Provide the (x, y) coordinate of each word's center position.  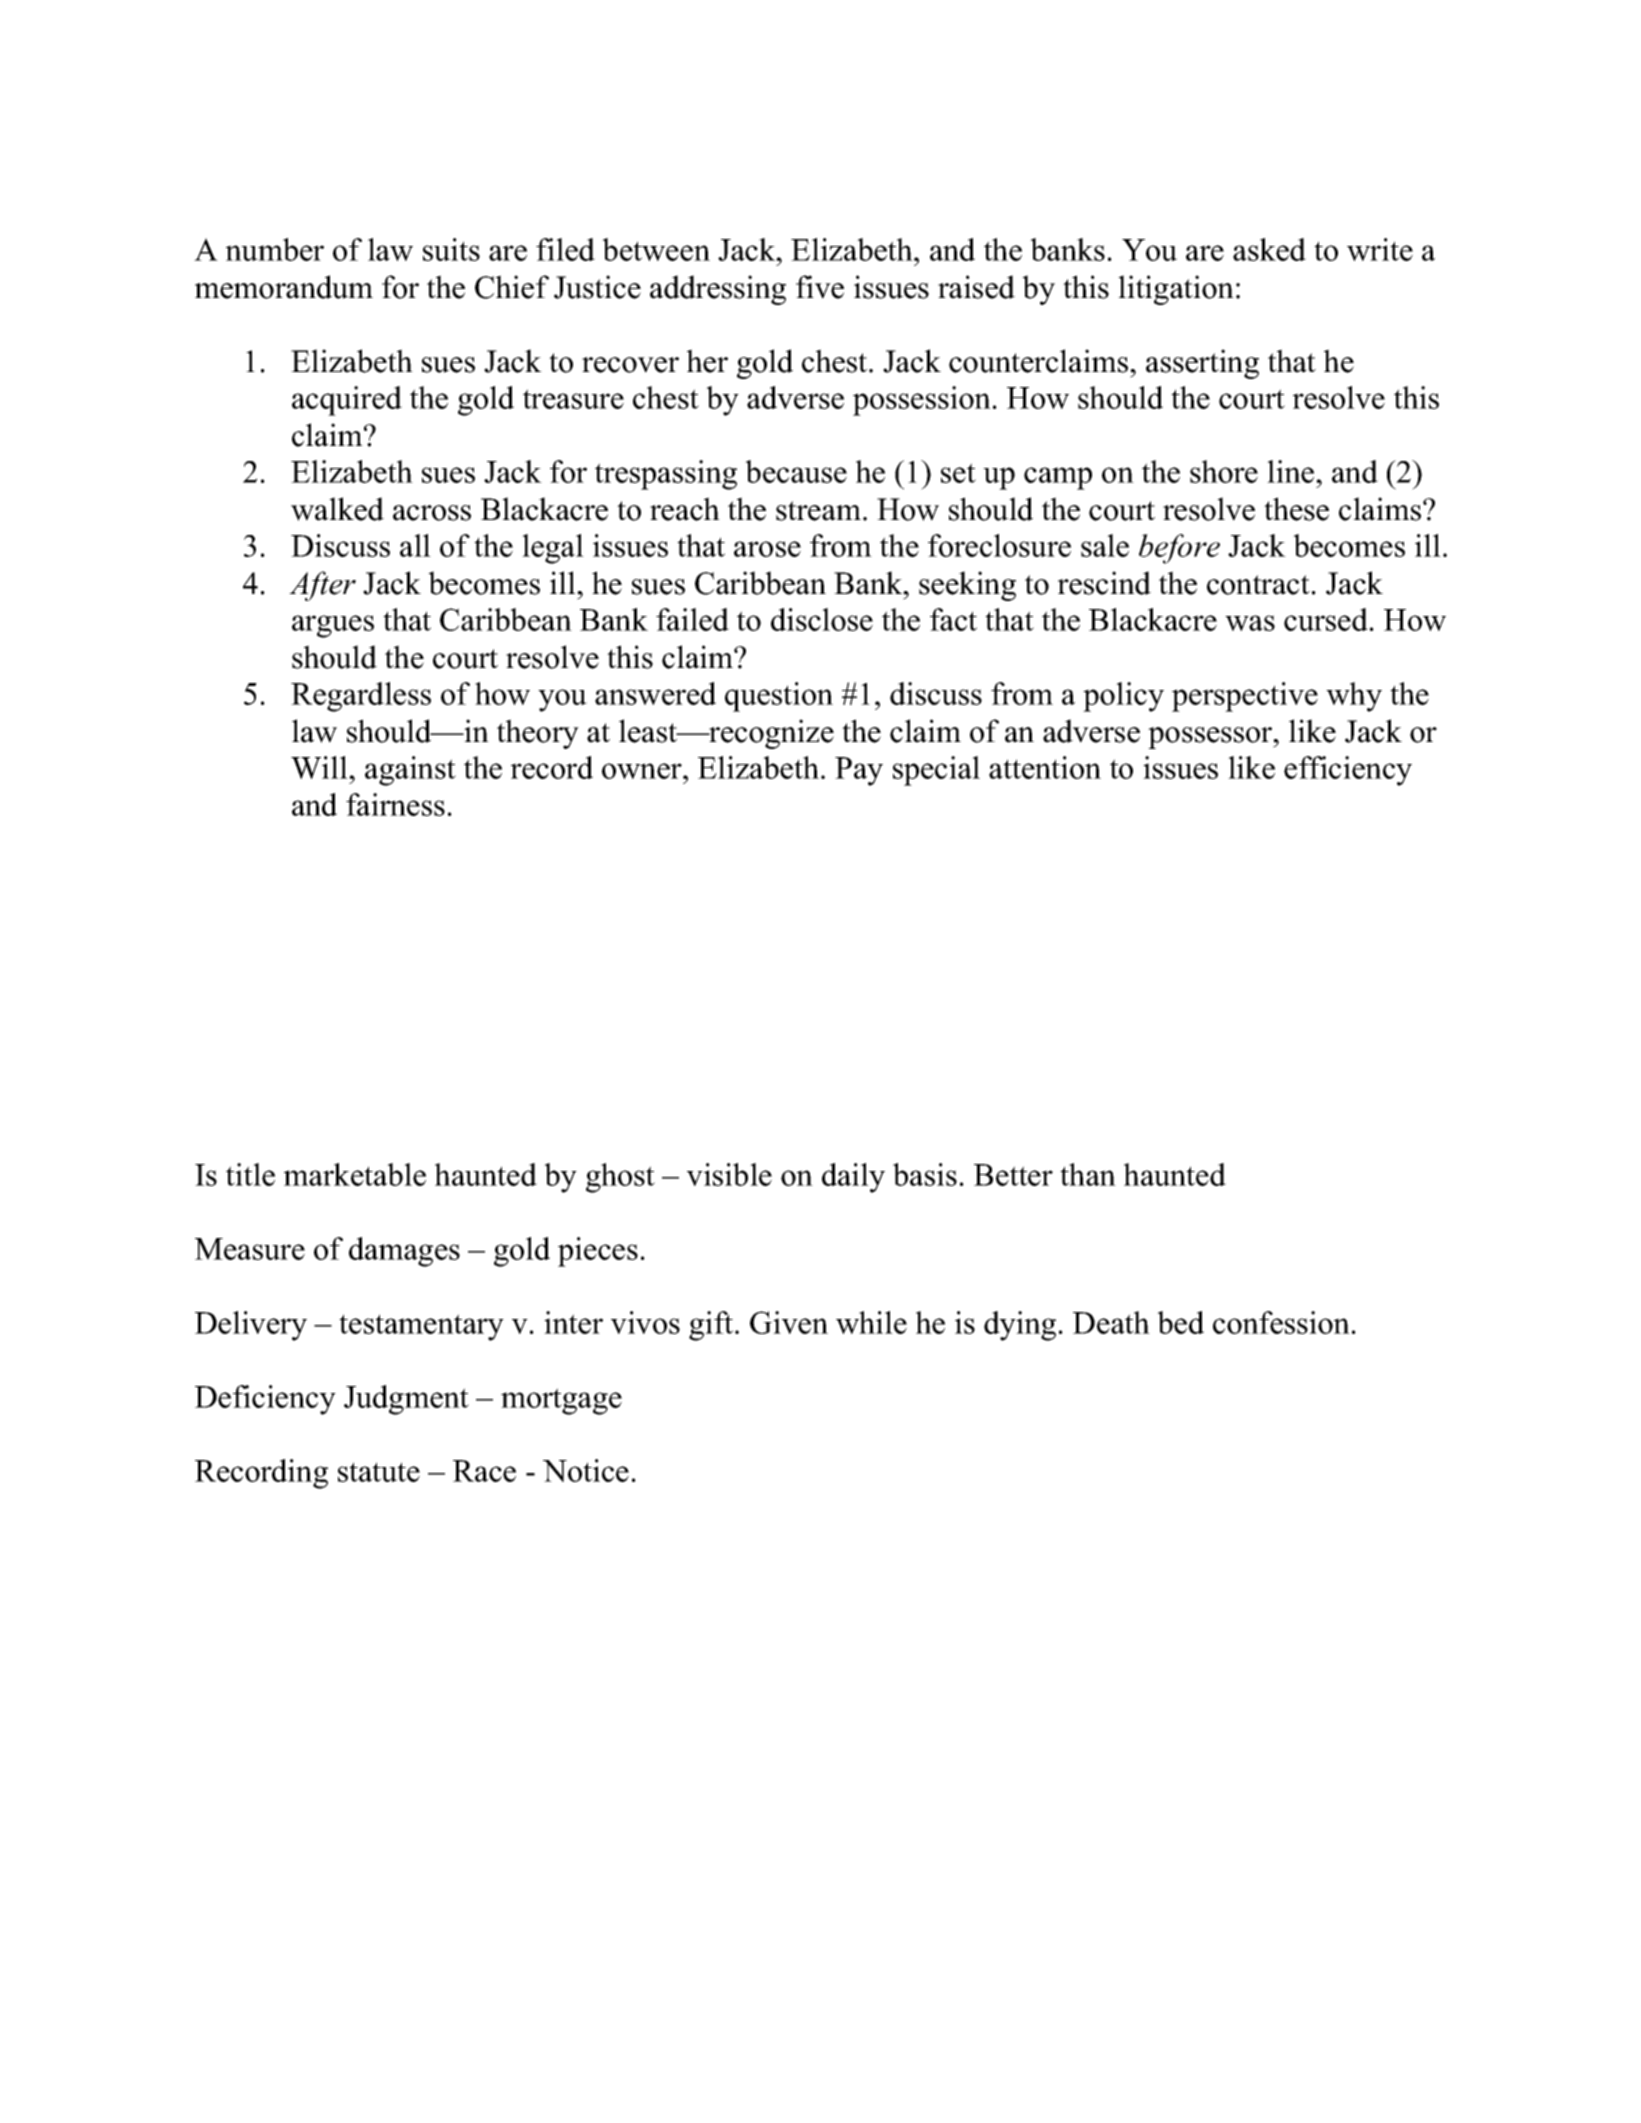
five (820, 287)
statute (379, 1472)
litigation (1176, 290)
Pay (859, 771)
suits (451, 249)
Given (789, 1322)
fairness (395, 804)
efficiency (1348, 771)
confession (1281, 1322)
